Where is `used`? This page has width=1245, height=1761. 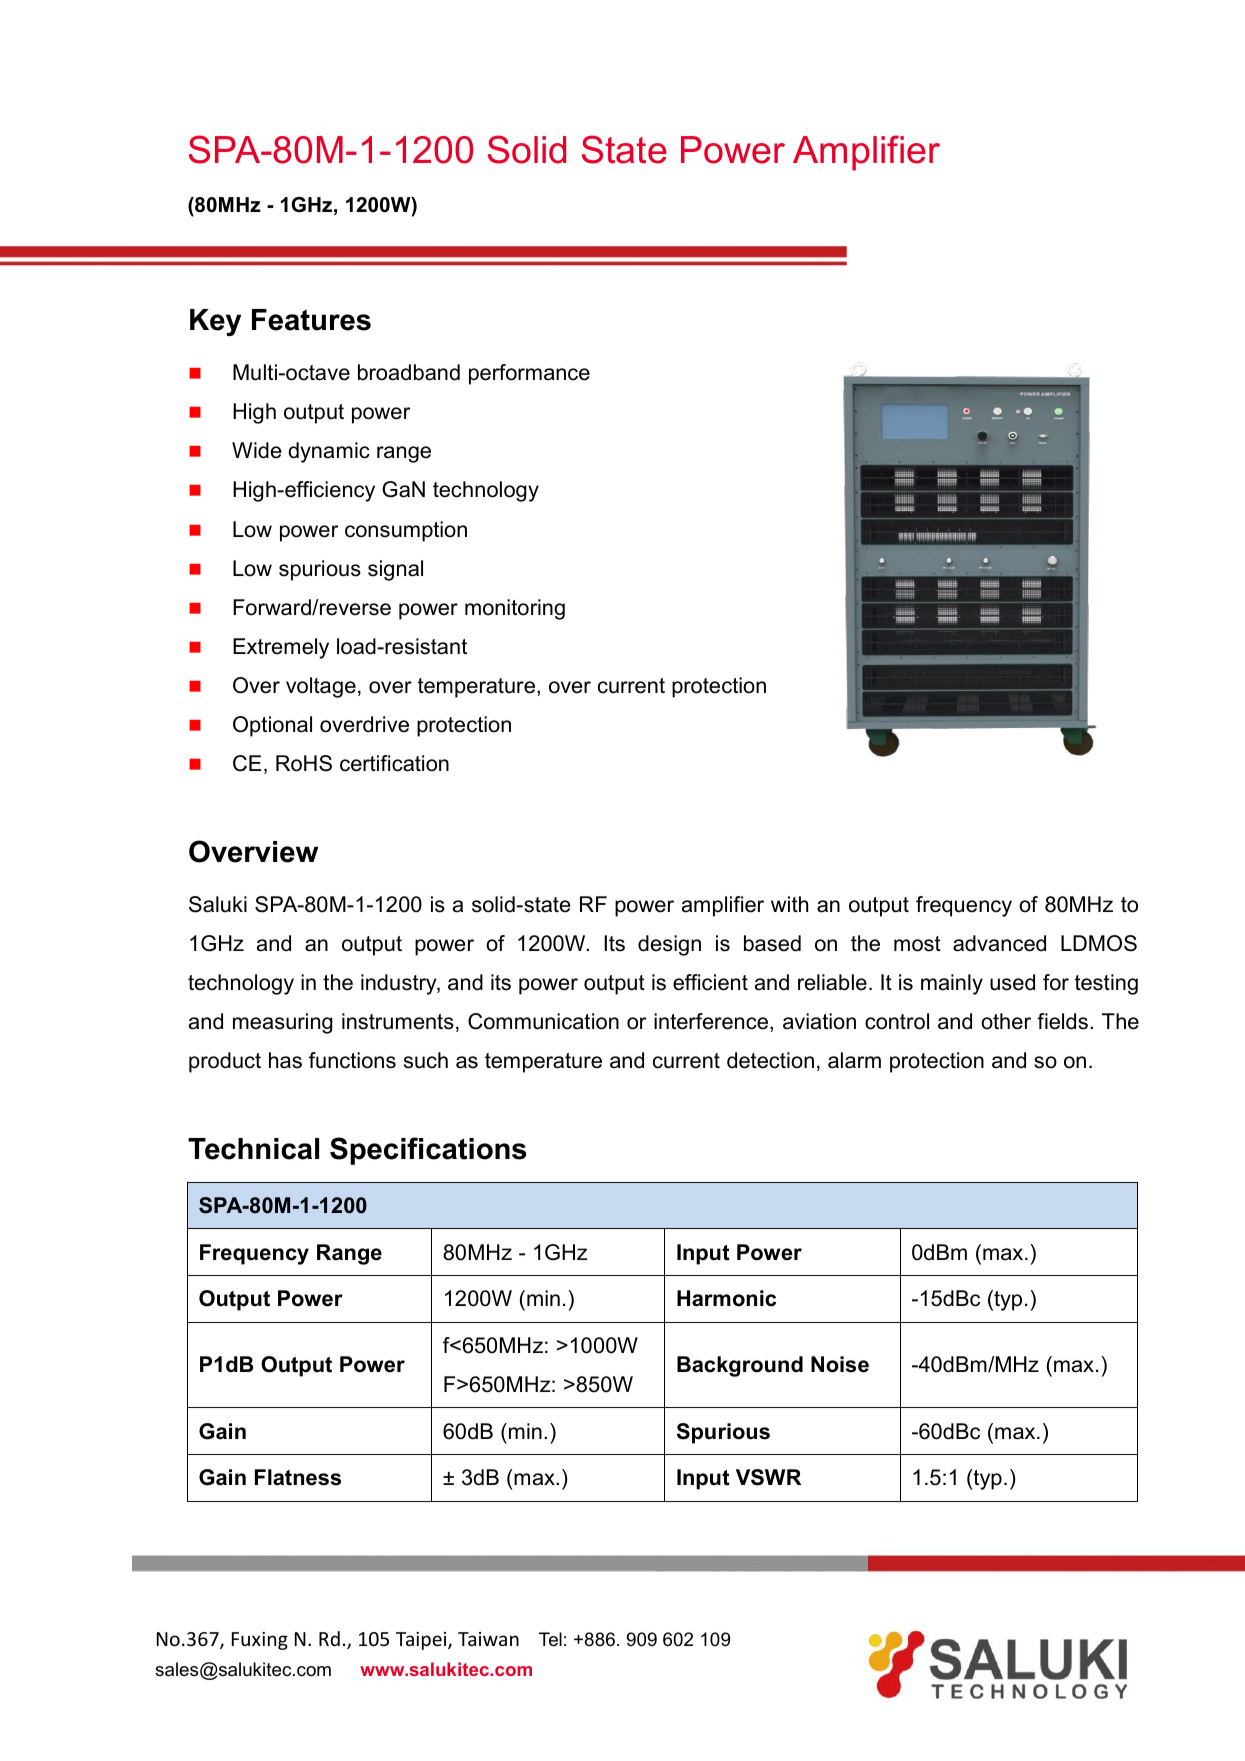
used is located at coordinates (1012, 982).
